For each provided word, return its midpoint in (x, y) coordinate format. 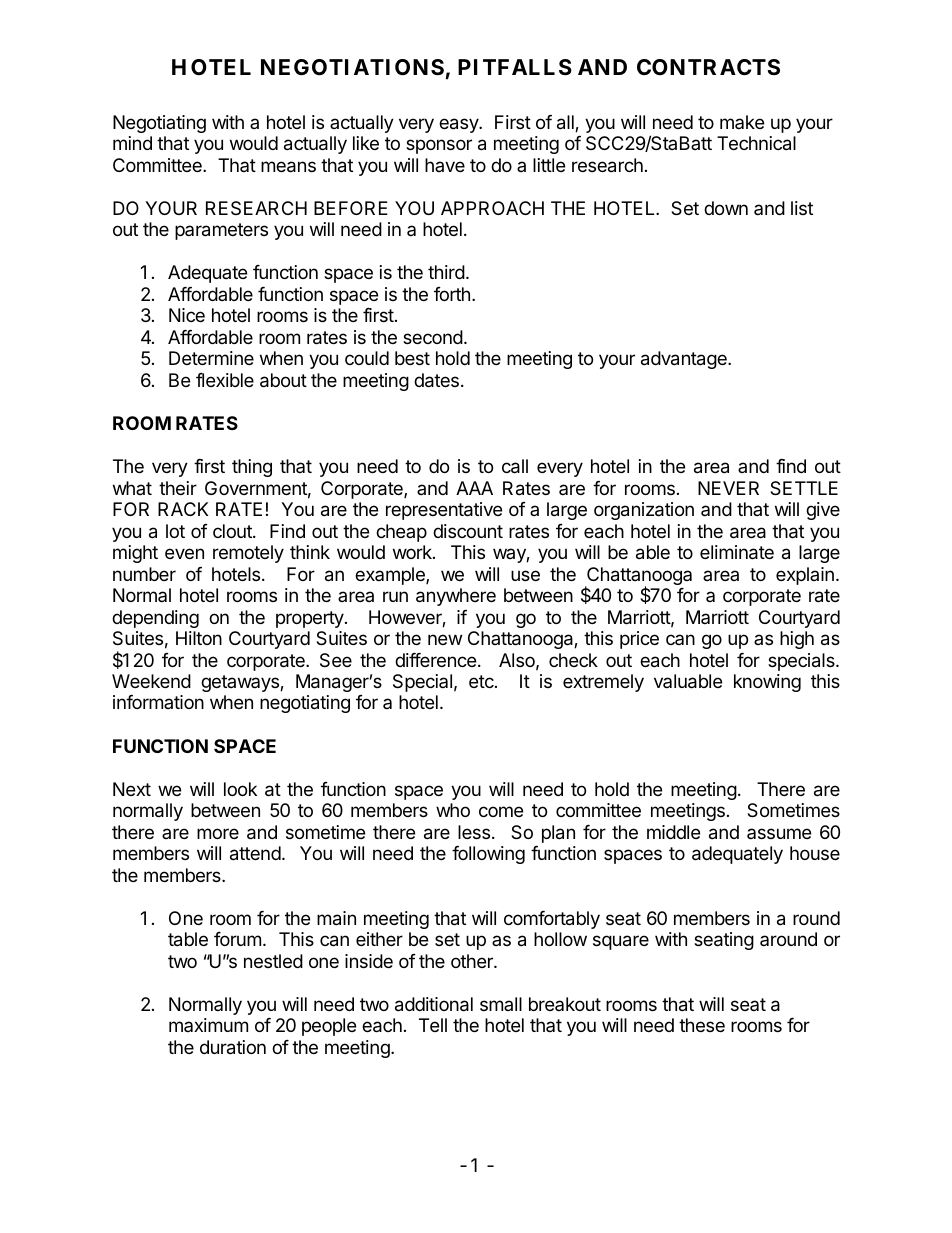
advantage (685, 360)
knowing (767, 683)
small (501, 1004)
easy (459, 125)
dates (436, 380)
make (742, 122)
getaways (241, 683)
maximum (208, 1025)
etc (482, 681)
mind (132, 143)
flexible (225, 380)
